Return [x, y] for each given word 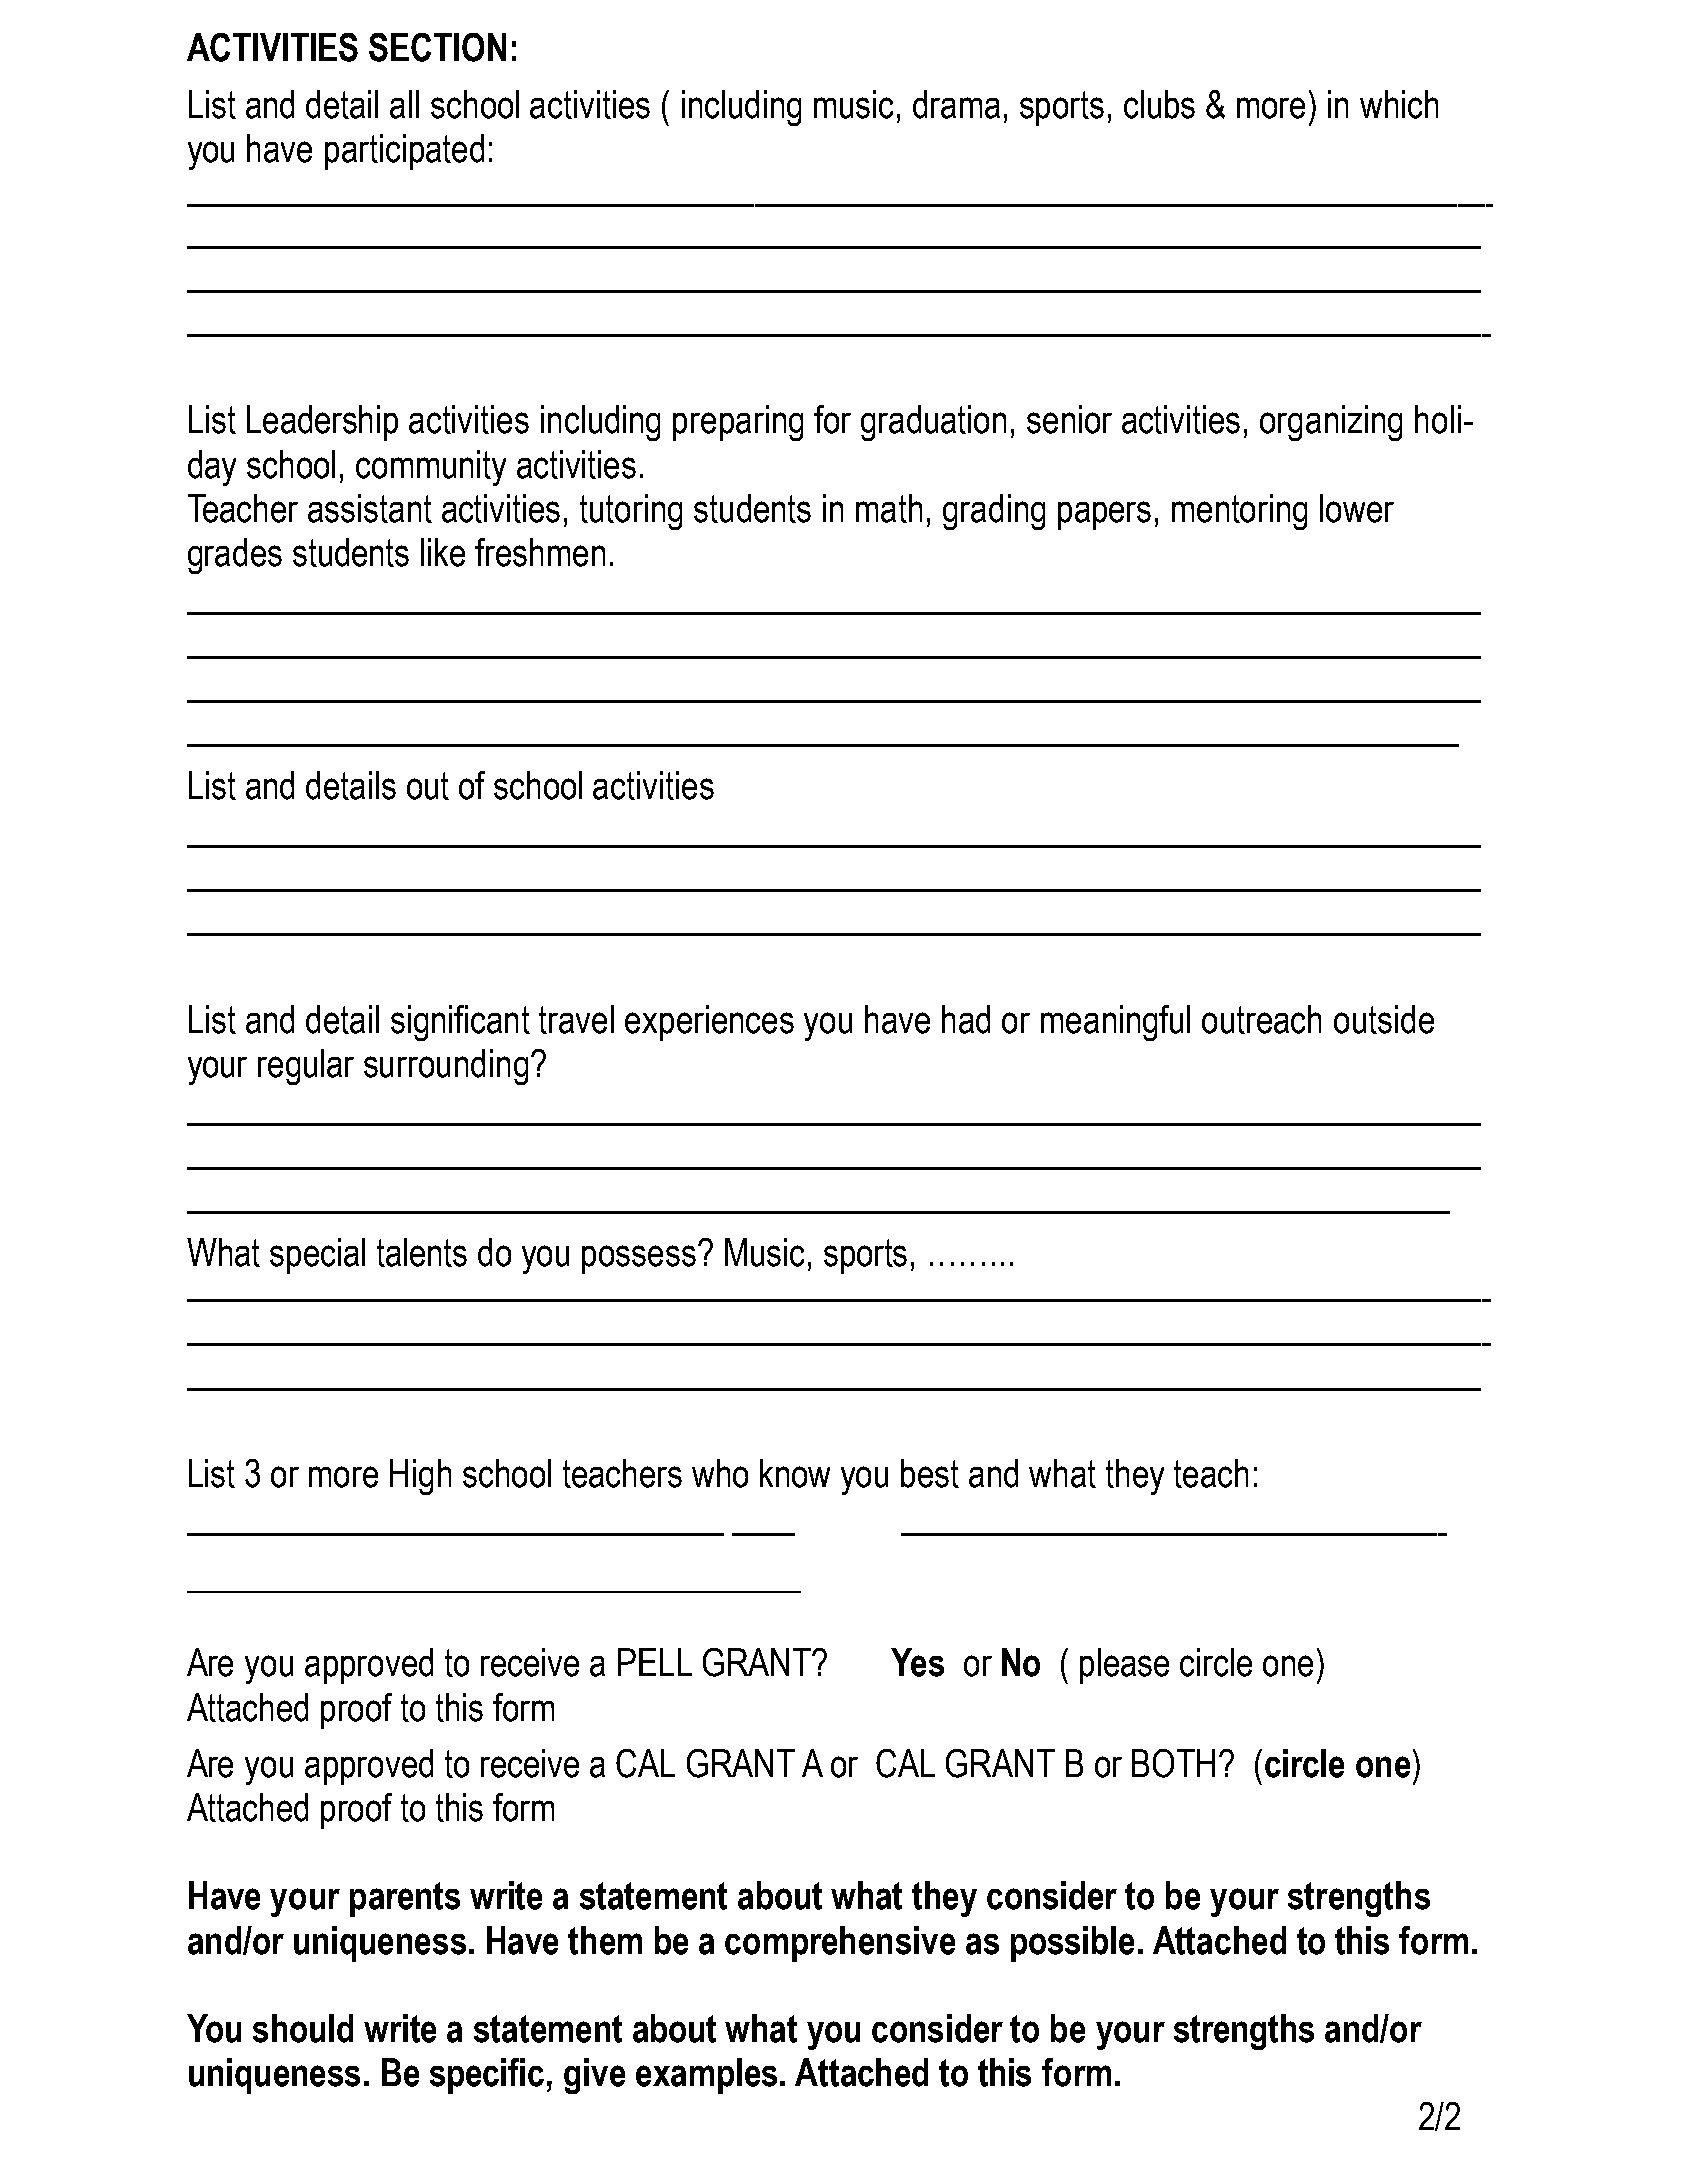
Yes [917, 1662]
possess [639, 1259]
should [303, 2028]
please [1124, 1666]
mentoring [1239, 512]
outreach [1261, 1019]
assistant [370, 508]
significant [460, 1023]
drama [956, 104]
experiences [709, 1023]
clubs [1159, 104]
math [889, 508]
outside [1384, 1019]
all [404, 104]
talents [422, 1252]
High [420, 1477]
